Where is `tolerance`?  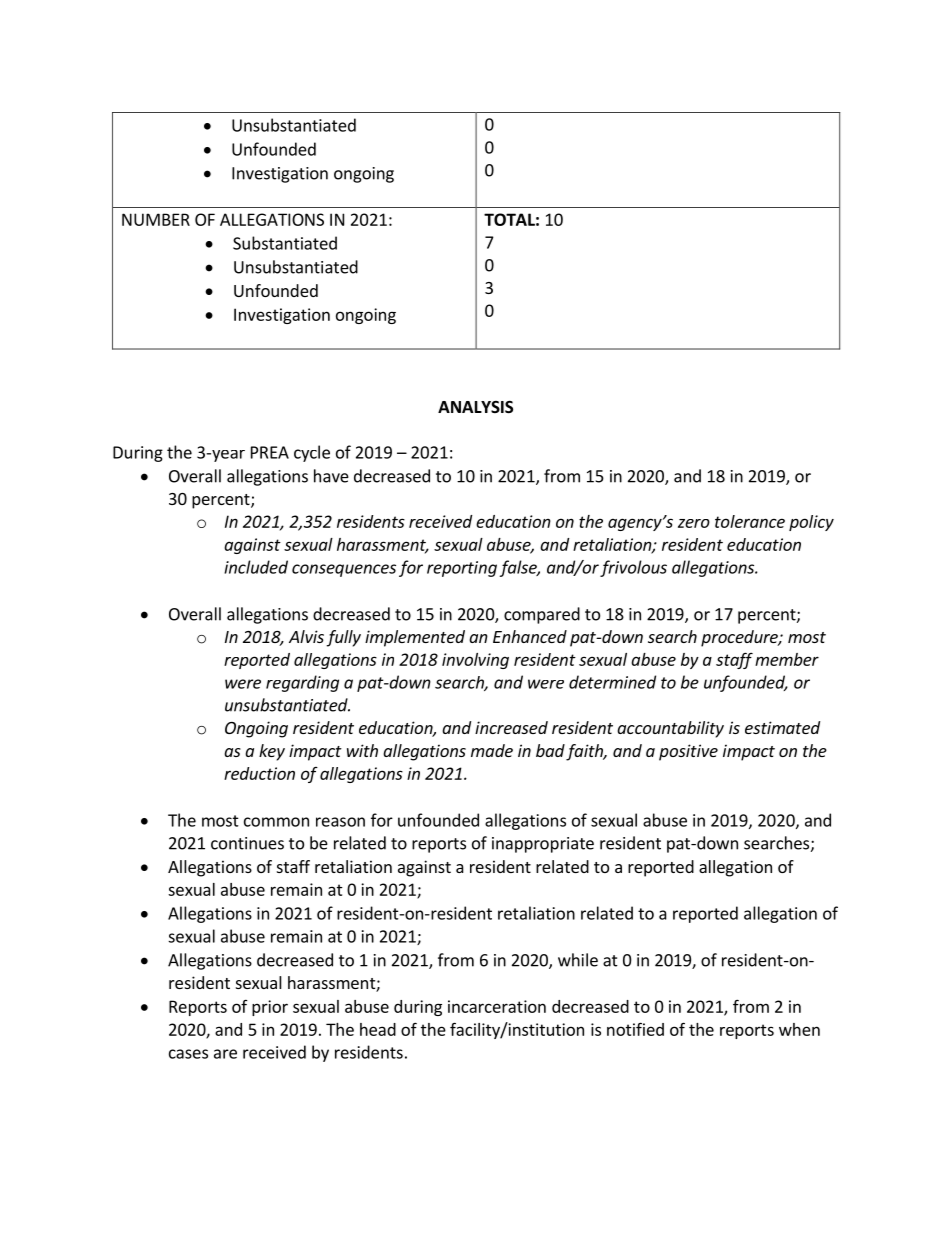
tolerance is located at coordinates (750, 521).
